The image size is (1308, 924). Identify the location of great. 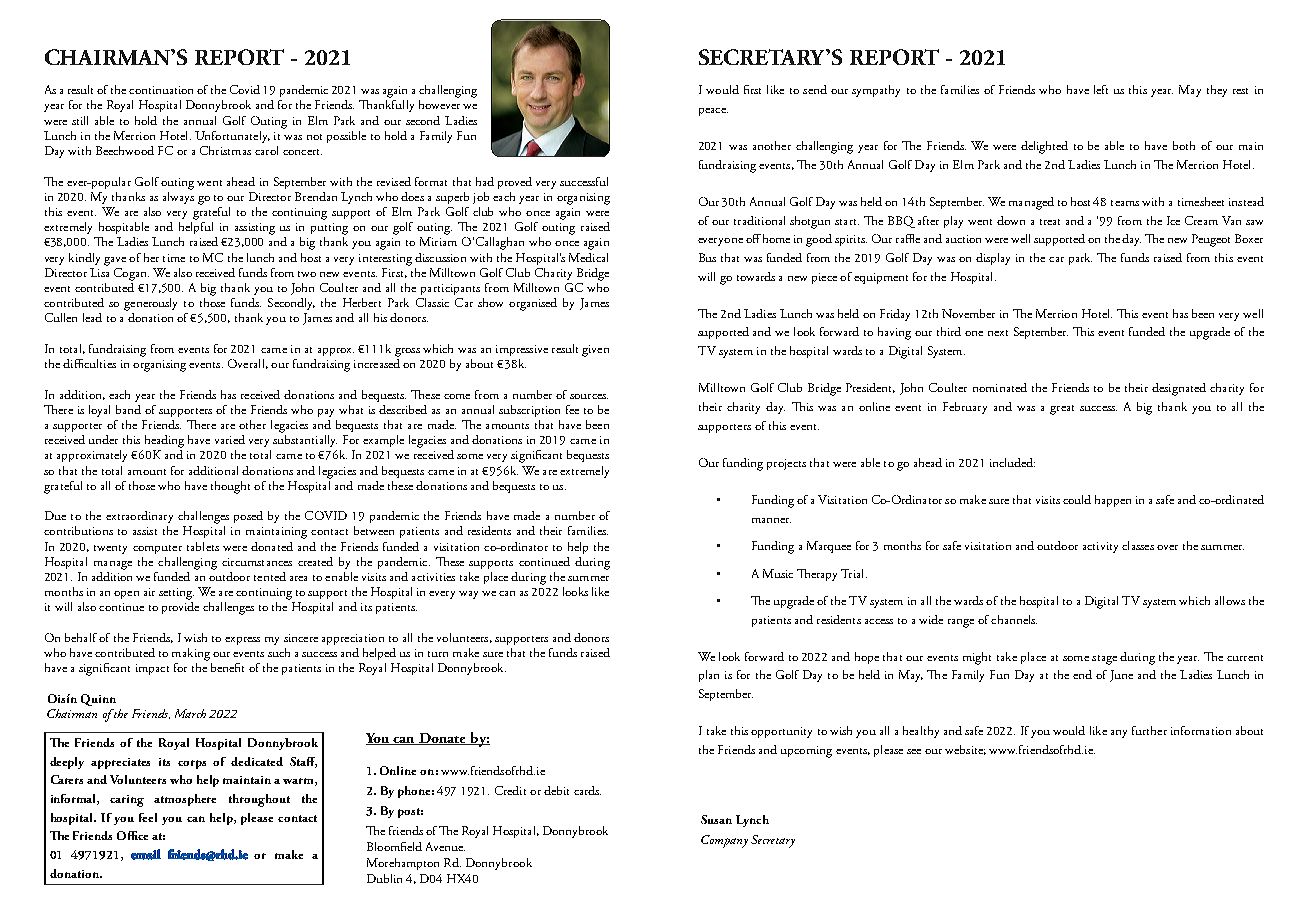
(1062, 410).
